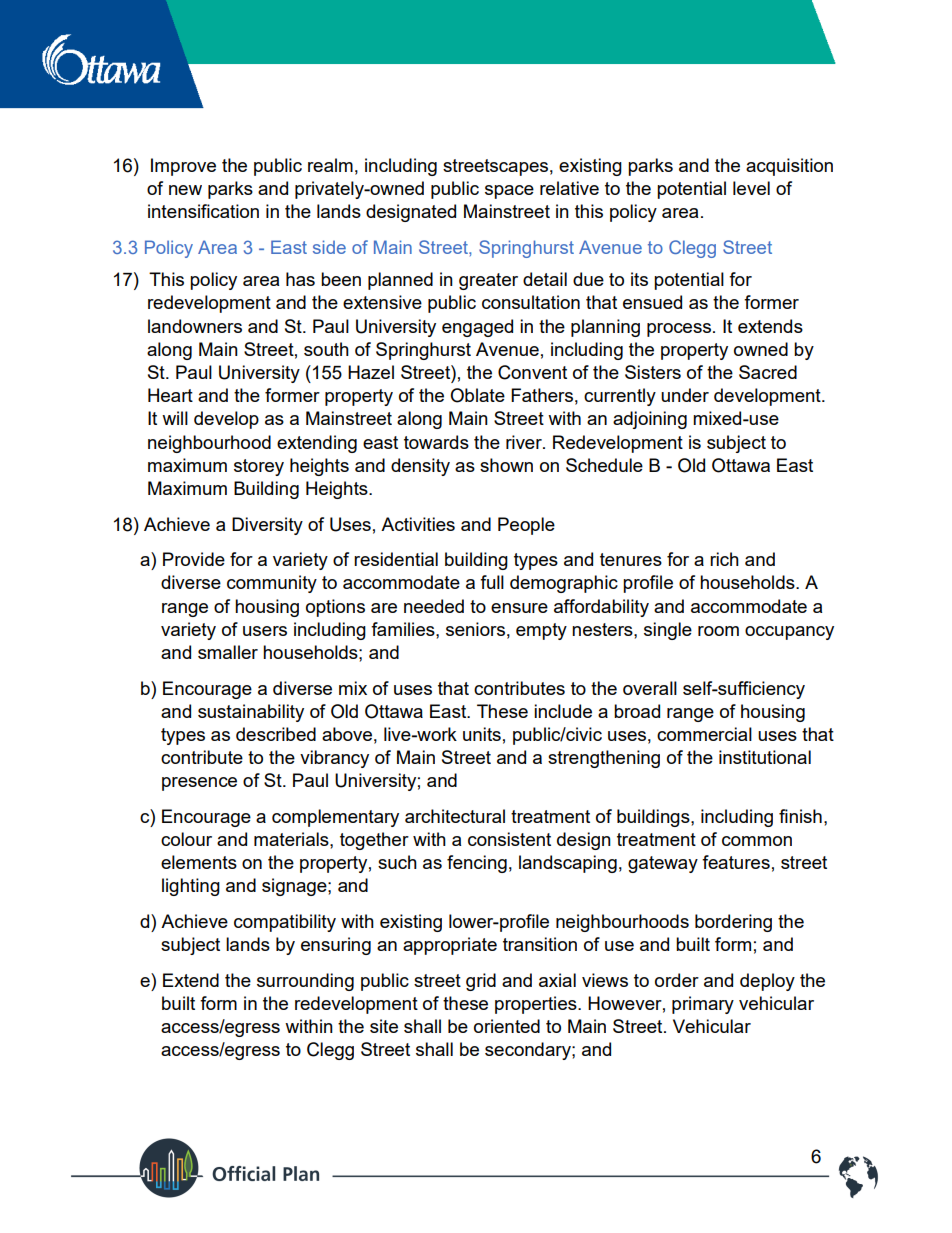  I want to click on architectural, so click(455, 816).
